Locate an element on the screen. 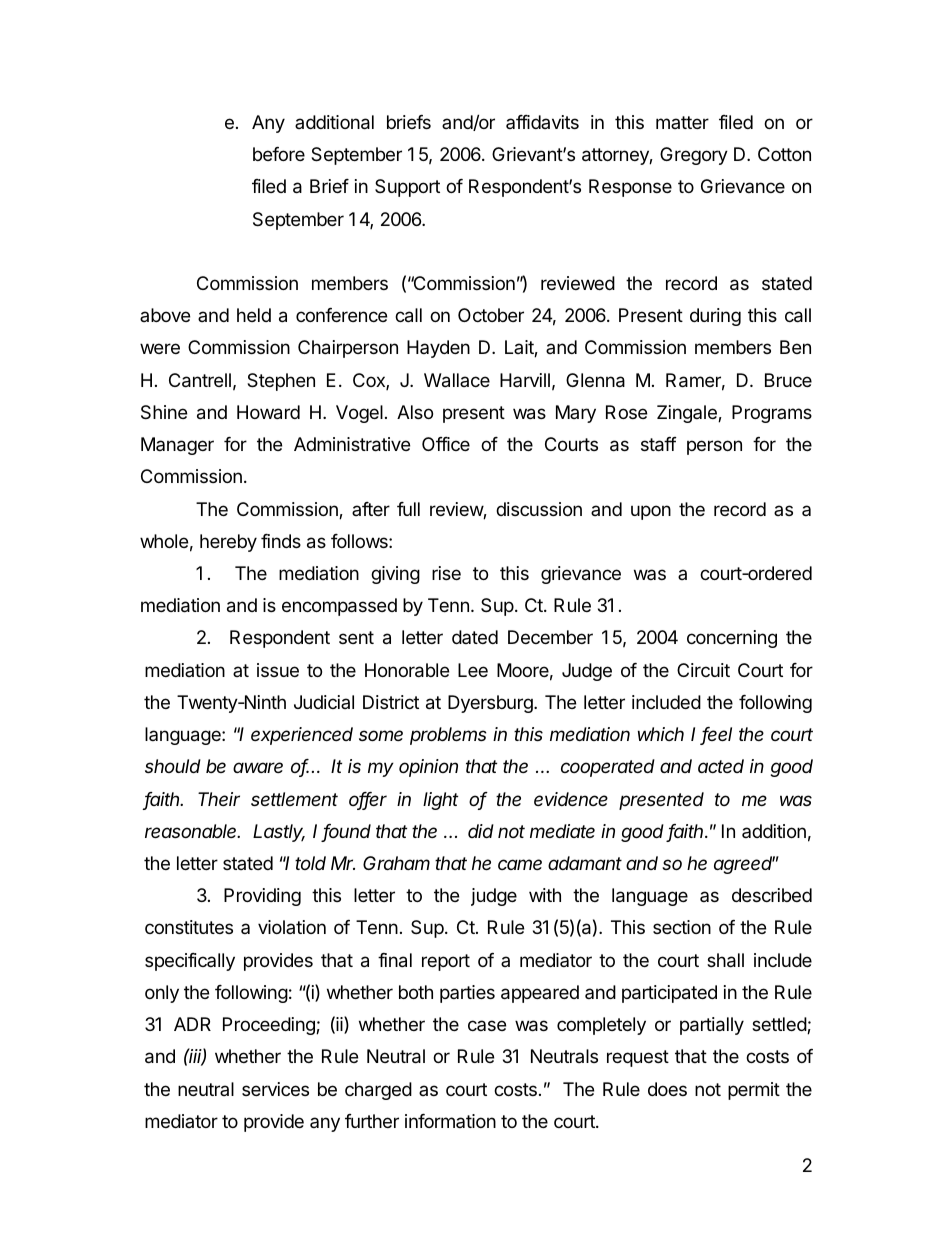 The height and width of the screenshot is (1233, 952). services is located at coordinates (275, 1089).
